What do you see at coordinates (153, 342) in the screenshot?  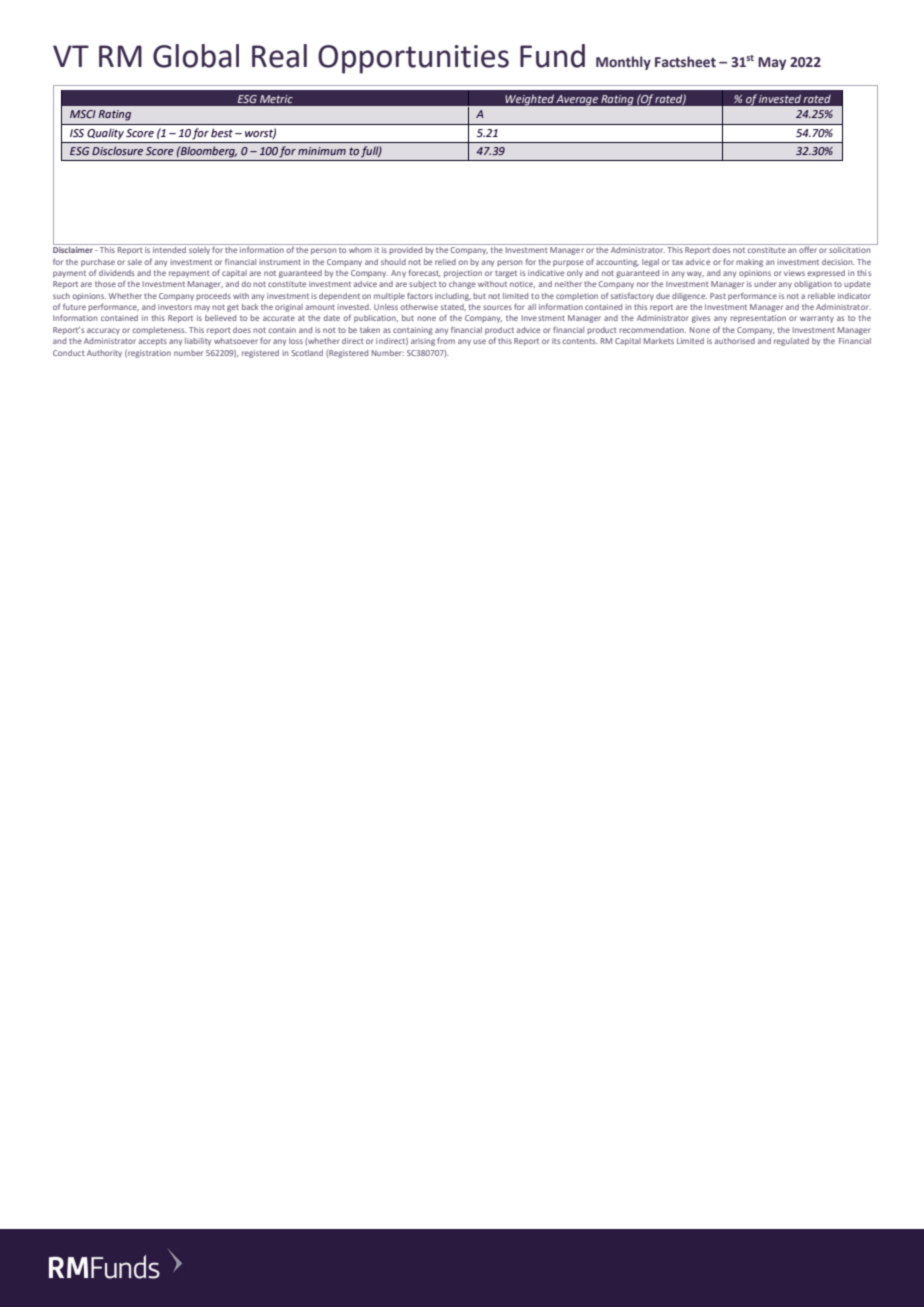 I see `accepts` at bounding box center [153, 342].
